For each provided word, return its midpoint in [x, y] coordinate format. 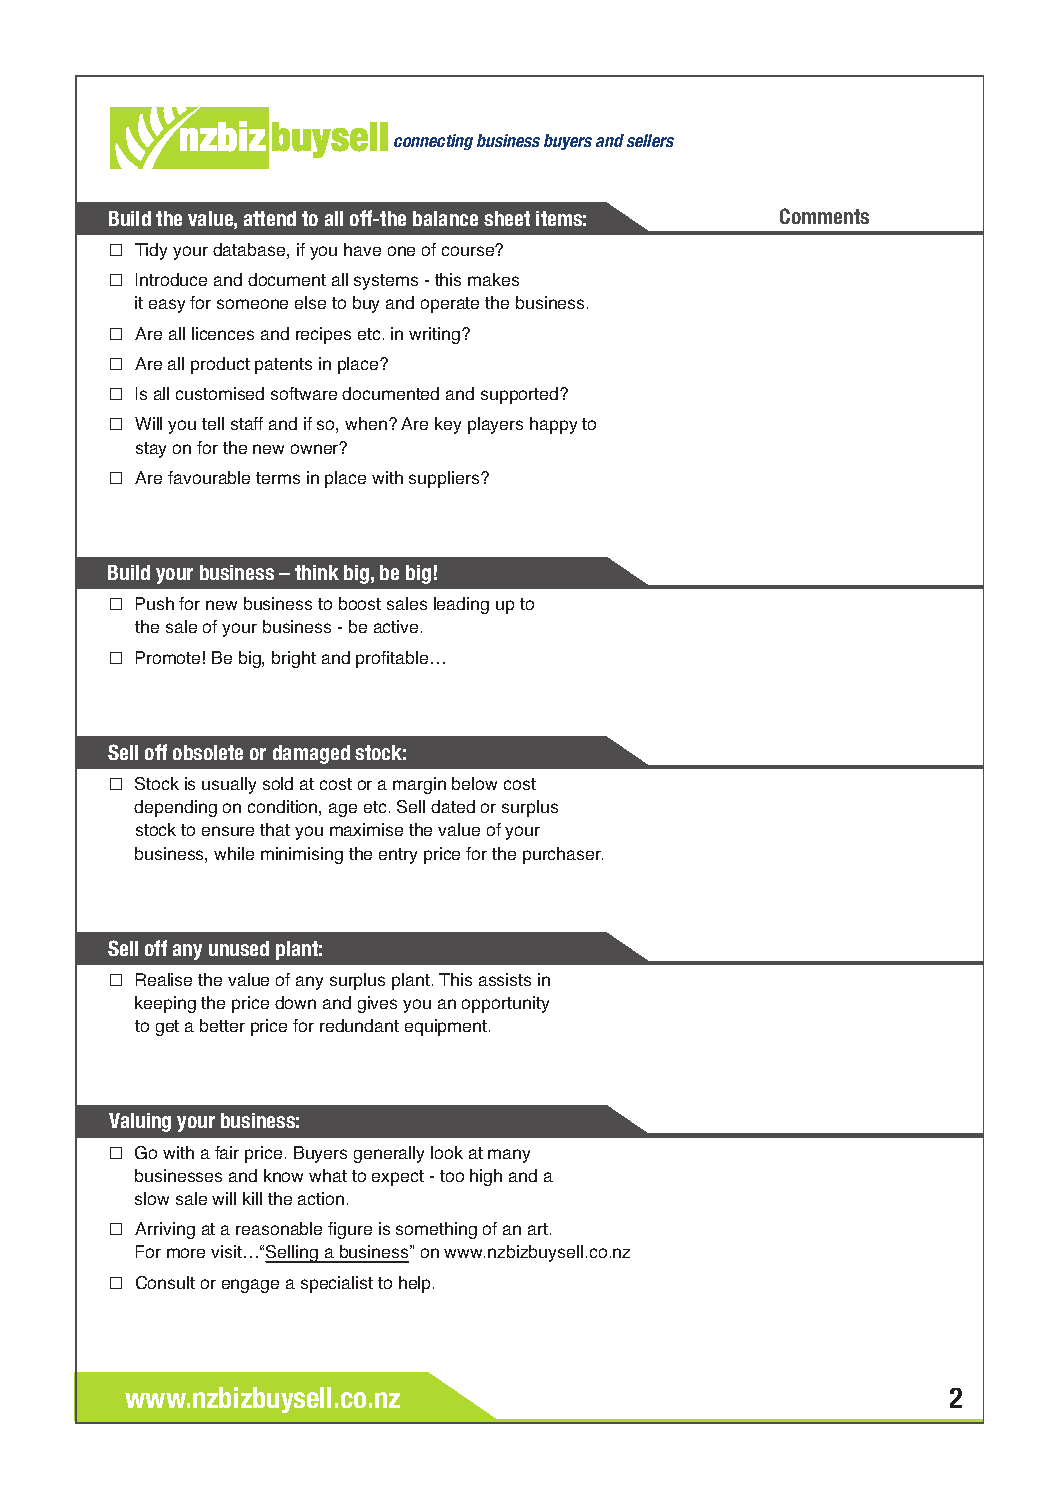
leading [461, 605]
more [186, 1253]
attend [270, 218]
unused [239, 948]
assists [505, 979]
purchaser [563, 855]
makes [493, 279]
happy [553, 425]
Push [155, 603]
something [436, 1230]
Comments [824, 216]
